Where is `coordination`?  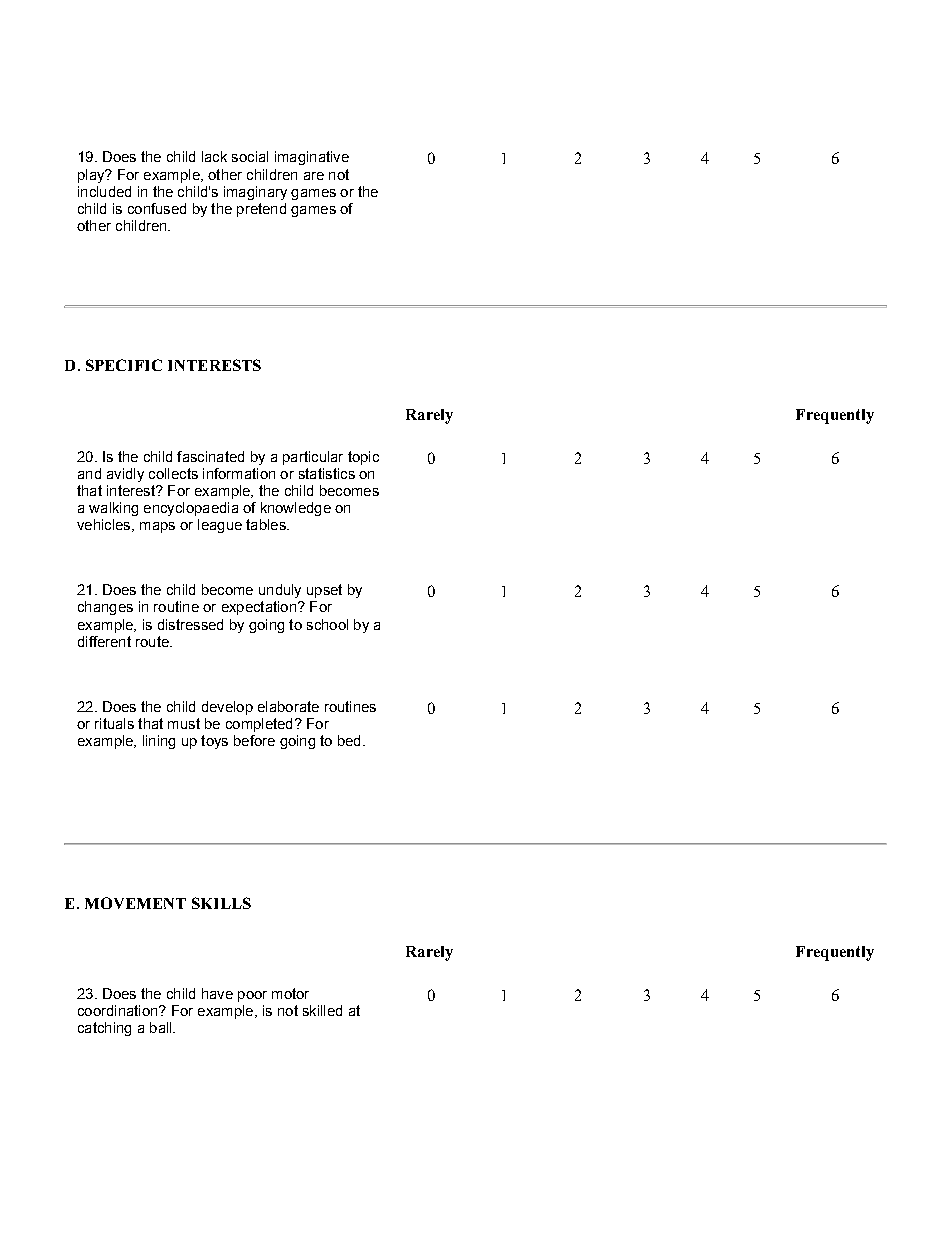 coordination is located at coordinates (119, 1010).
